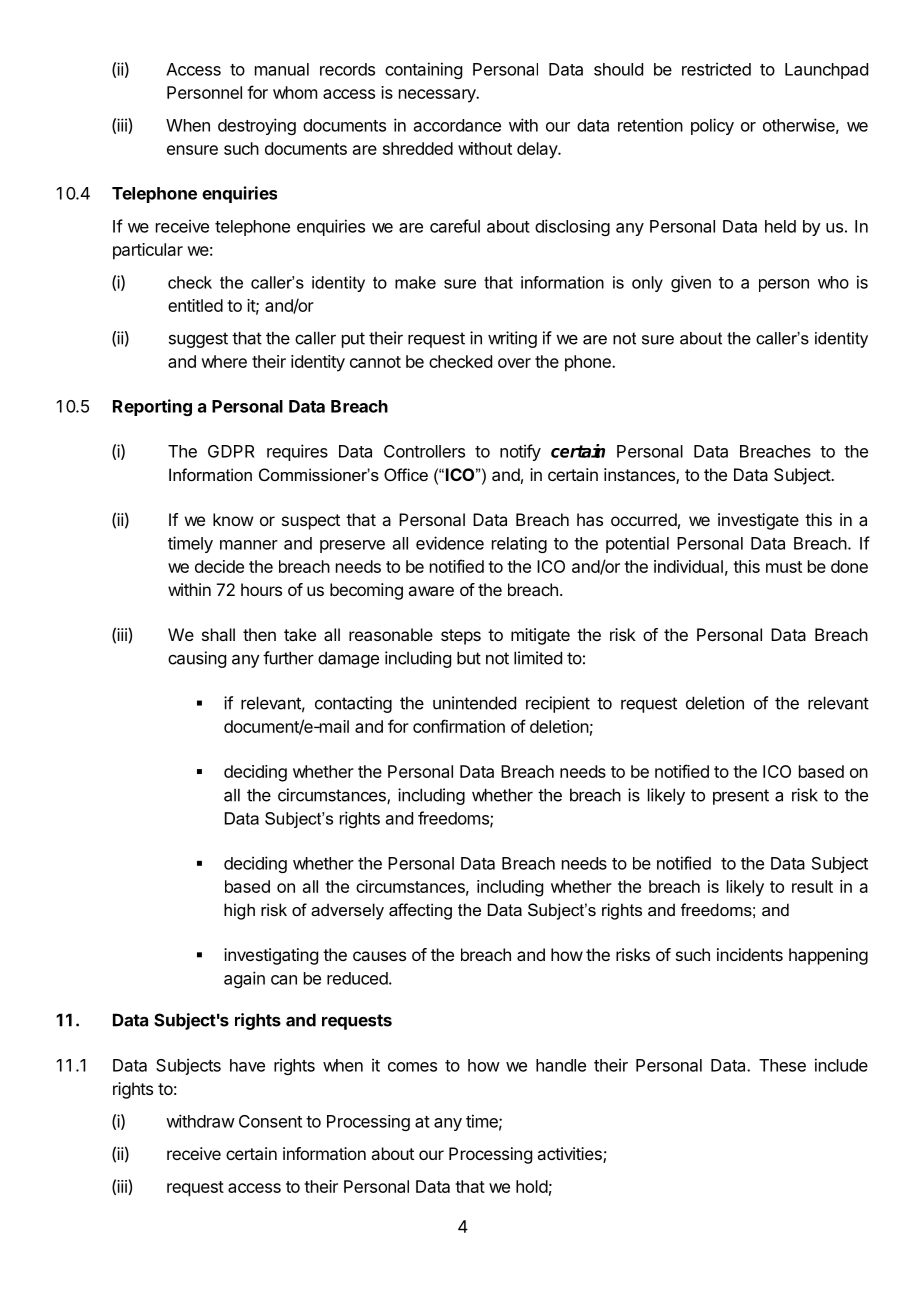  Describe the element at coordinates (784, 567) in the screenshot. I see `must` at that location.
